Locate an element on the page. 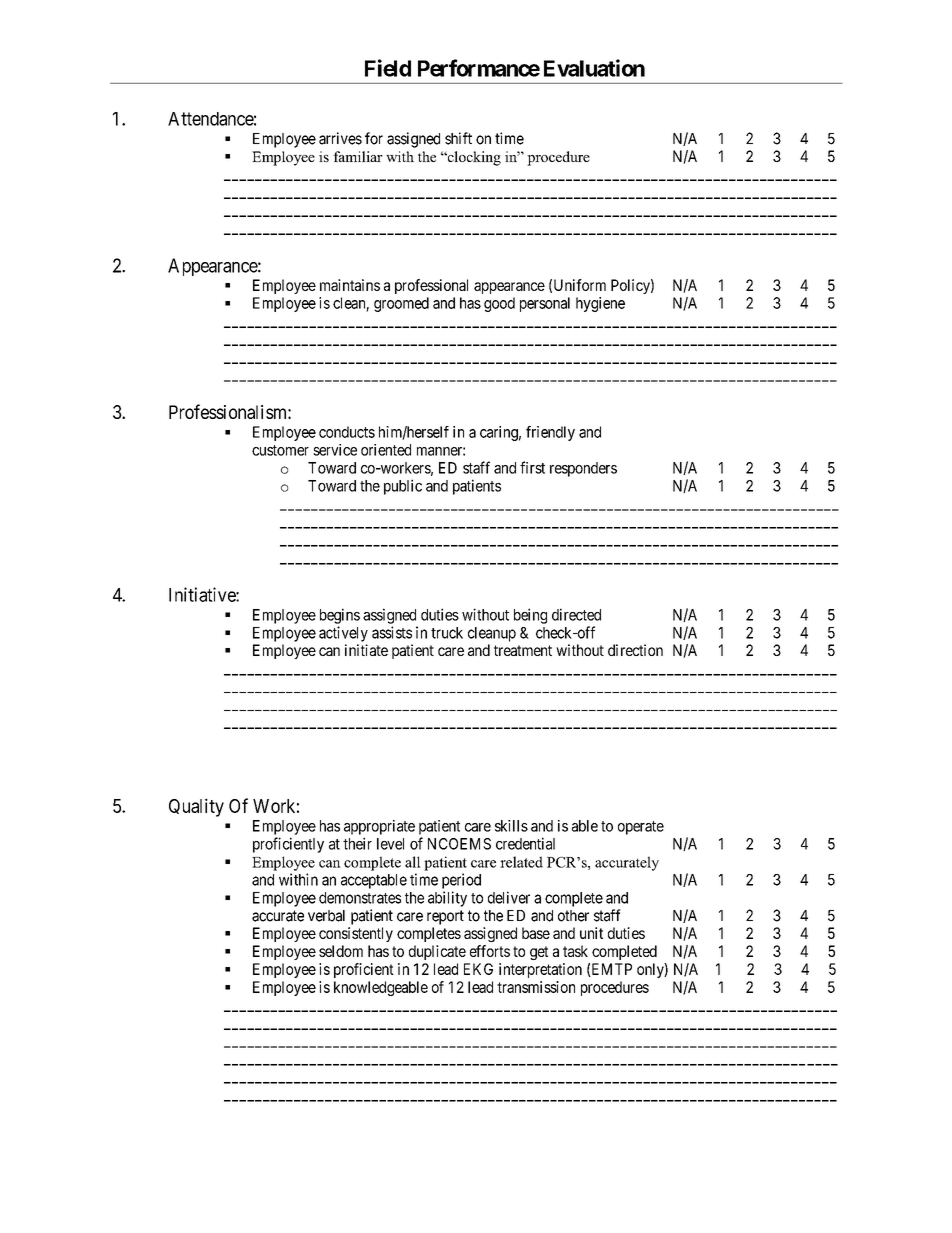 This document has width=952, height=1233. oriented is located at coordinates (386, 450).
